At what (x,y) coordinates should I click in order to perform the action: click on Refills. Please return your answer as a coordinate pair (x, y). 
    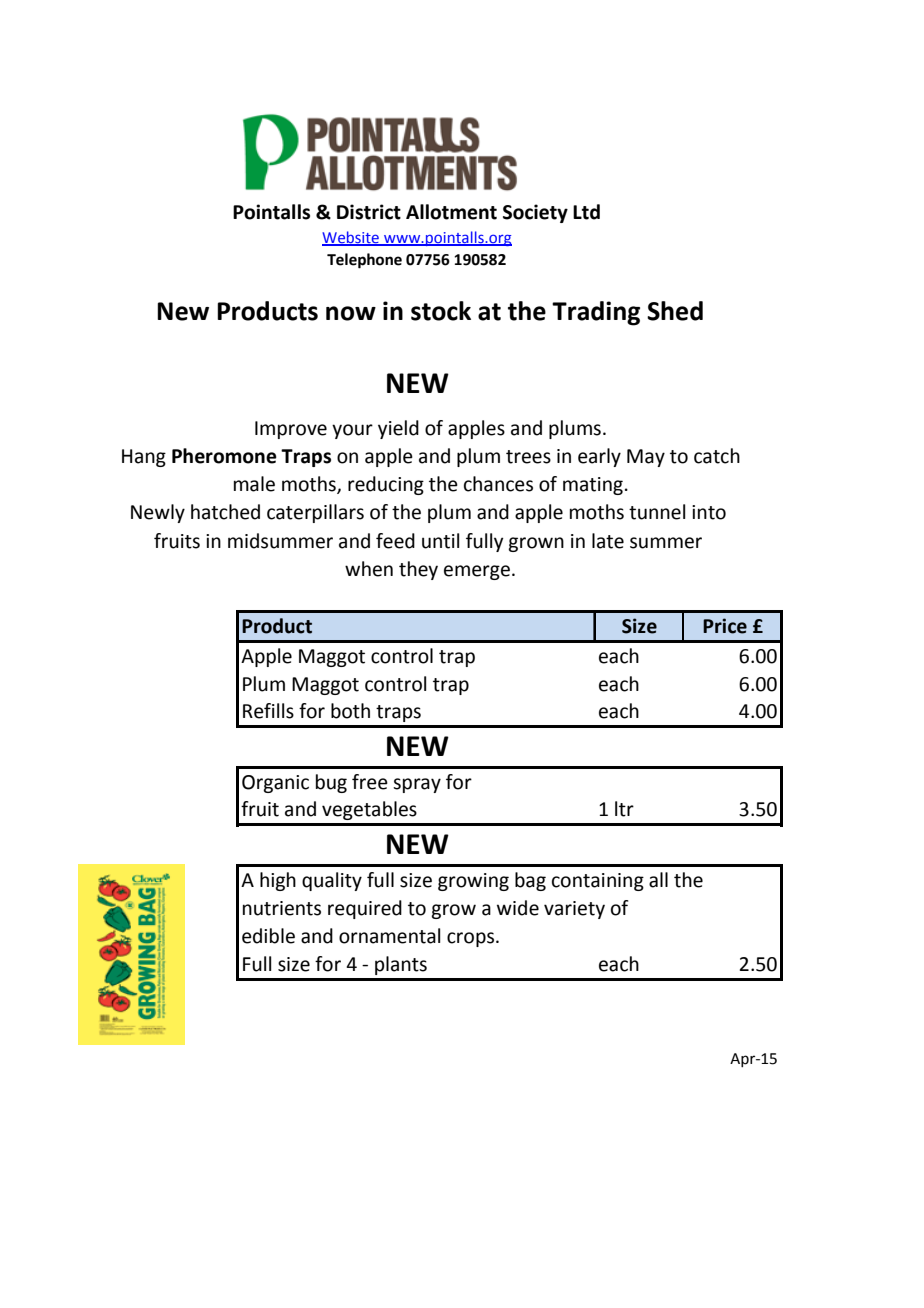
    Looking at the image, I should click on (268, 711).
